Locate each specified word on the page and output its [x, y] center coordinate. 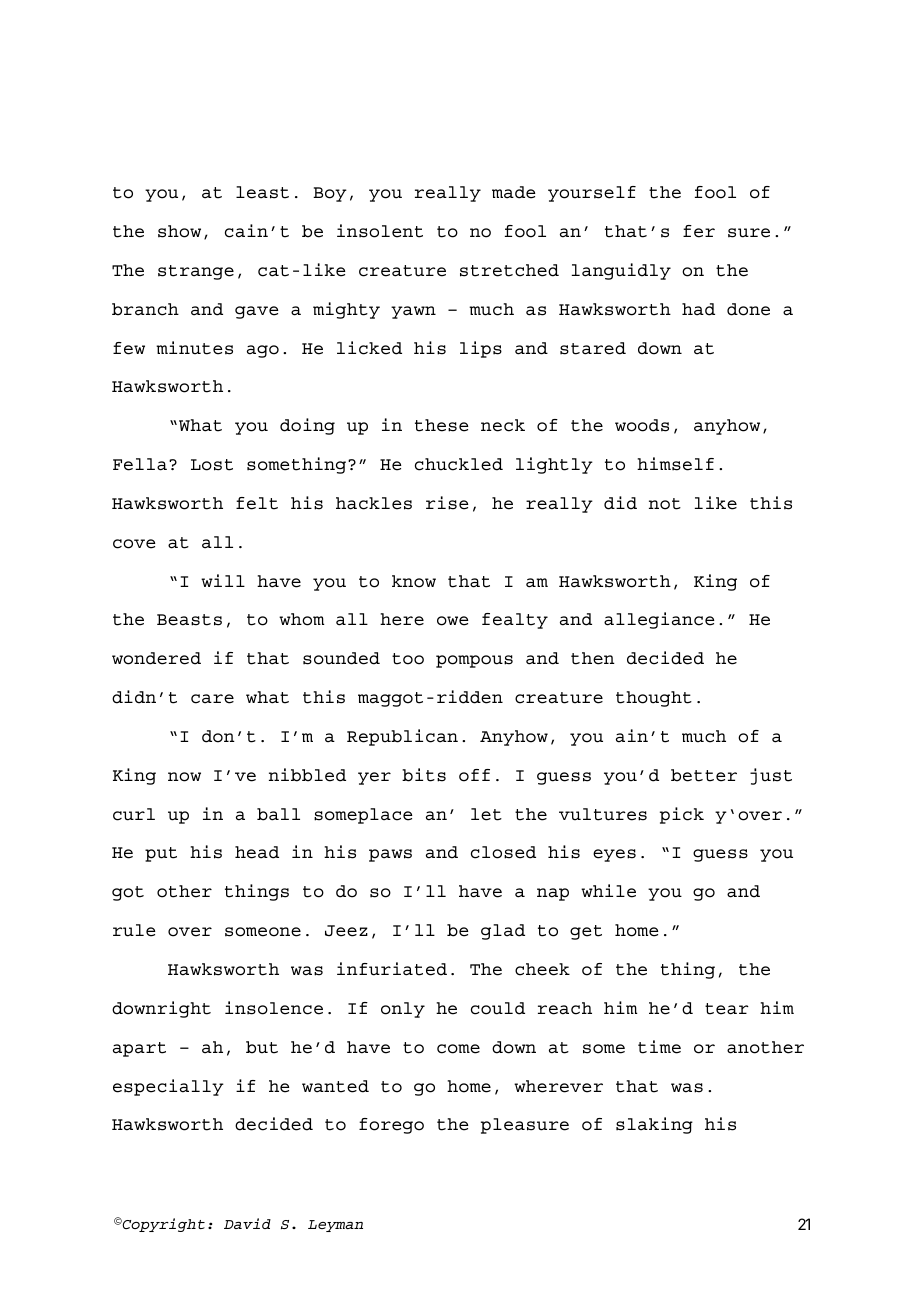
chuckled [459, 464]
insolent [380, 231]
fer [699, 231]
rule [134, 930]
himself [675, 464]
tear [727, 1009]
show [179, 231]
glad [503, 932]
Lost [212, 465]
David [247, 1223]
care [212, 699]
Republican [402, 737]
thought [654, 699]
